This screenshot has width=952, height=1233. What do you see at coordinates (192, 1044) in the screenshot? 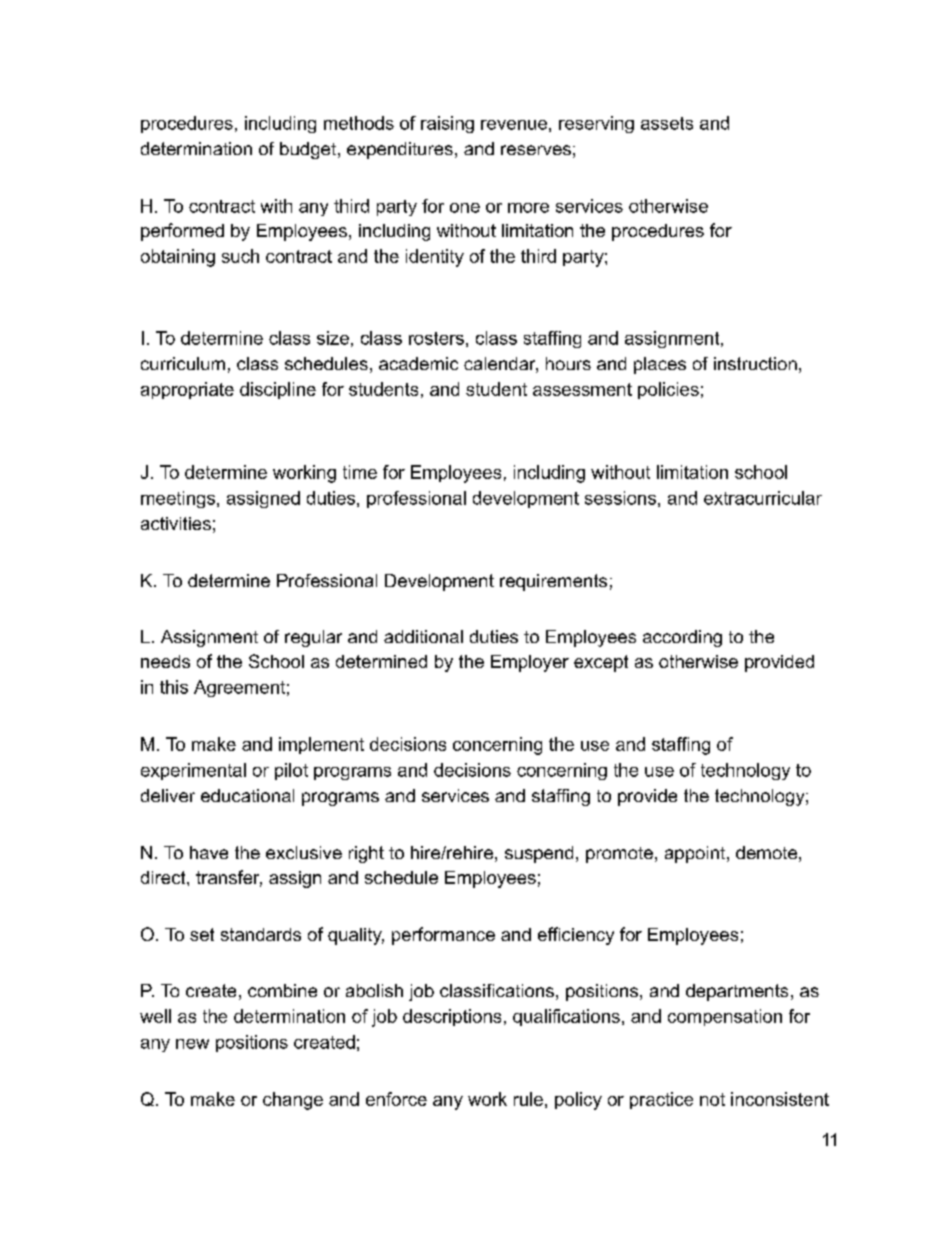
I see `new` at bounding box center [192, 1044].
